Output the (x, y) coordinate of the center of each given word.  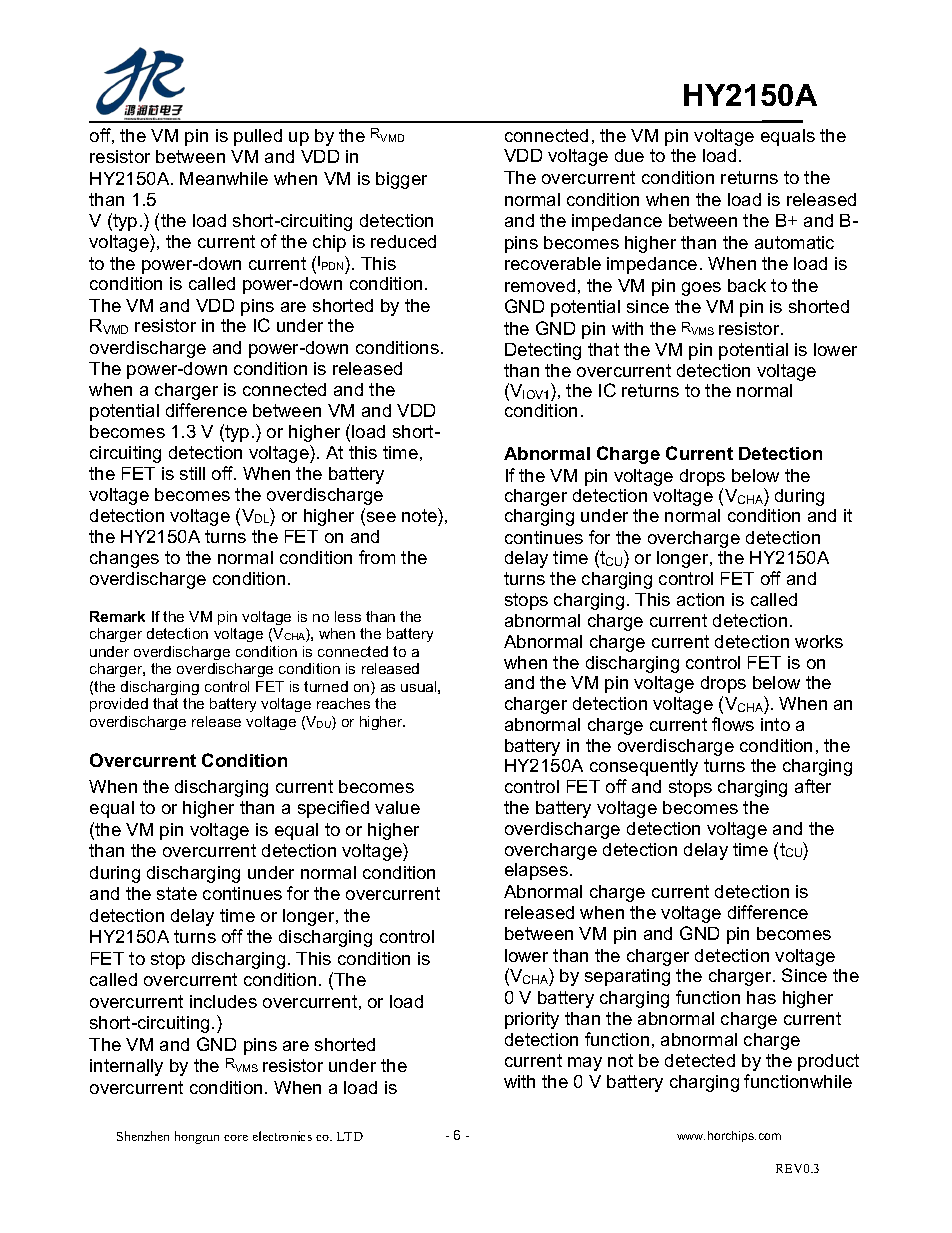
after (813, 786)
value (397, 807)
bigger (401, 180)
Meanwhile (224, 178)
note (420, 515)
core (236, 1138)
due (629, 155)
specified (333, 809)
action (700, 599)
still (192, 473)
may (585, 1064)
